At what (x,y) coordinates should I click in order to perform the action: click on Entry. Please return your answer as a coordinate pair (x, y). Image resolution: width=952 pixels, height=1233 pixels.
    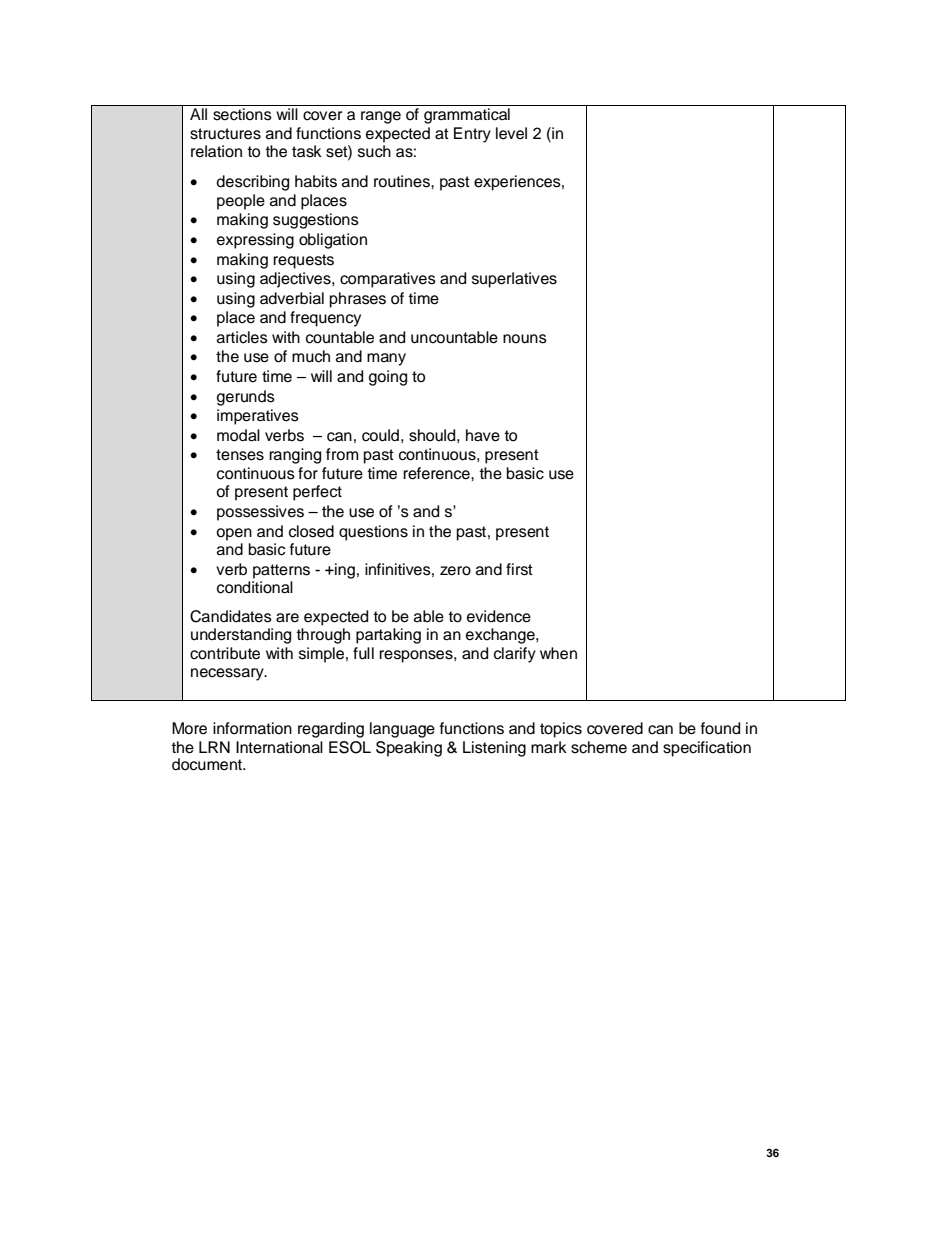
    Looking at the image, I should click on (472, 135).
